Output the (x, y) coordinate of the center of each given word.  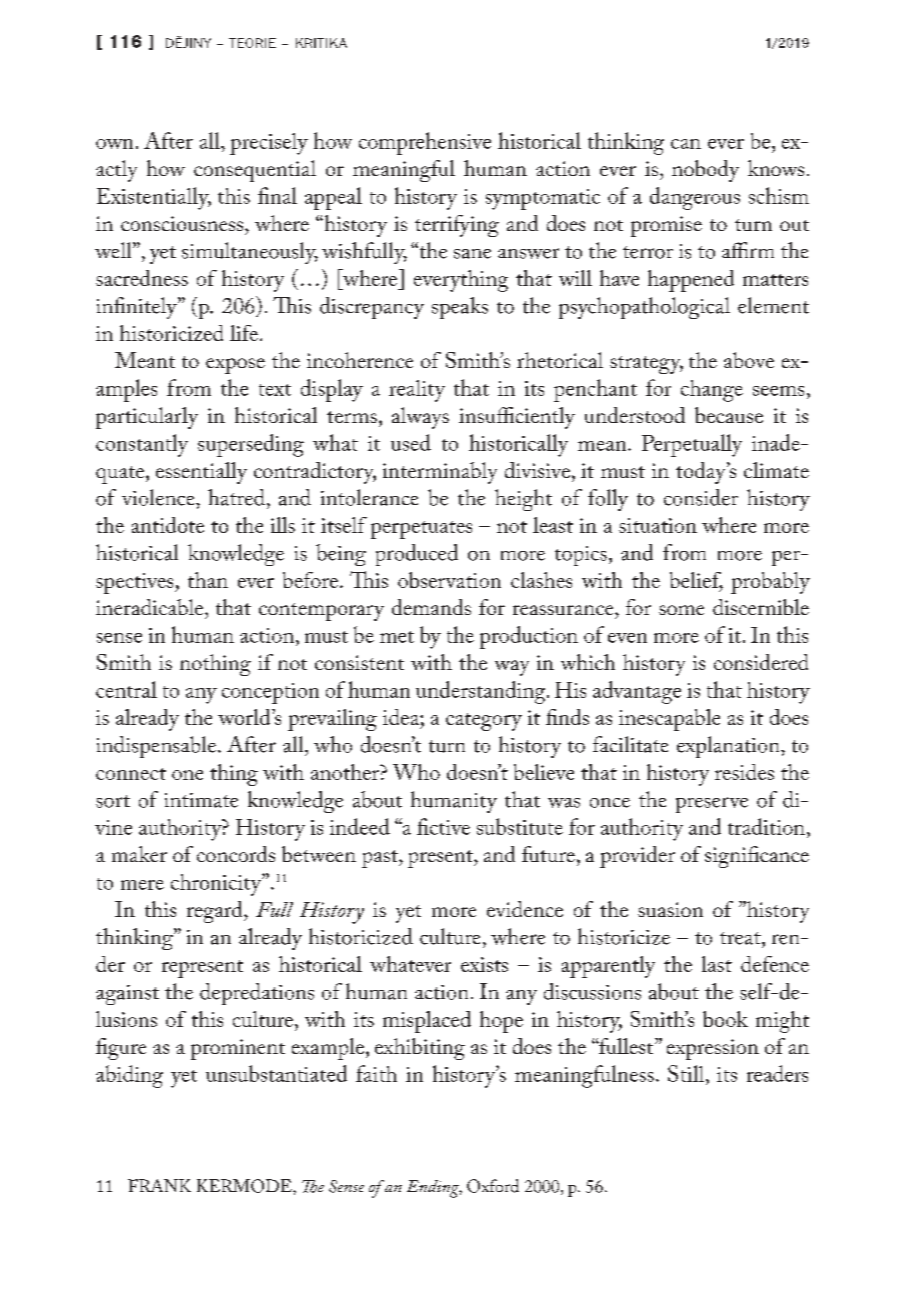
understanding (482, 692)
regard (216, 912)
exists (484, 964)
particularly (147, 418)
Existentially (154, 198)
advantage (637, 692)
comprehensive (425, 143)
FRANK (159, 1185)
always (420, 418)
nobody (705, 171)
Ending (434, 1189)
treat (741, 938)
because (729, 415)
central (126, 689)
